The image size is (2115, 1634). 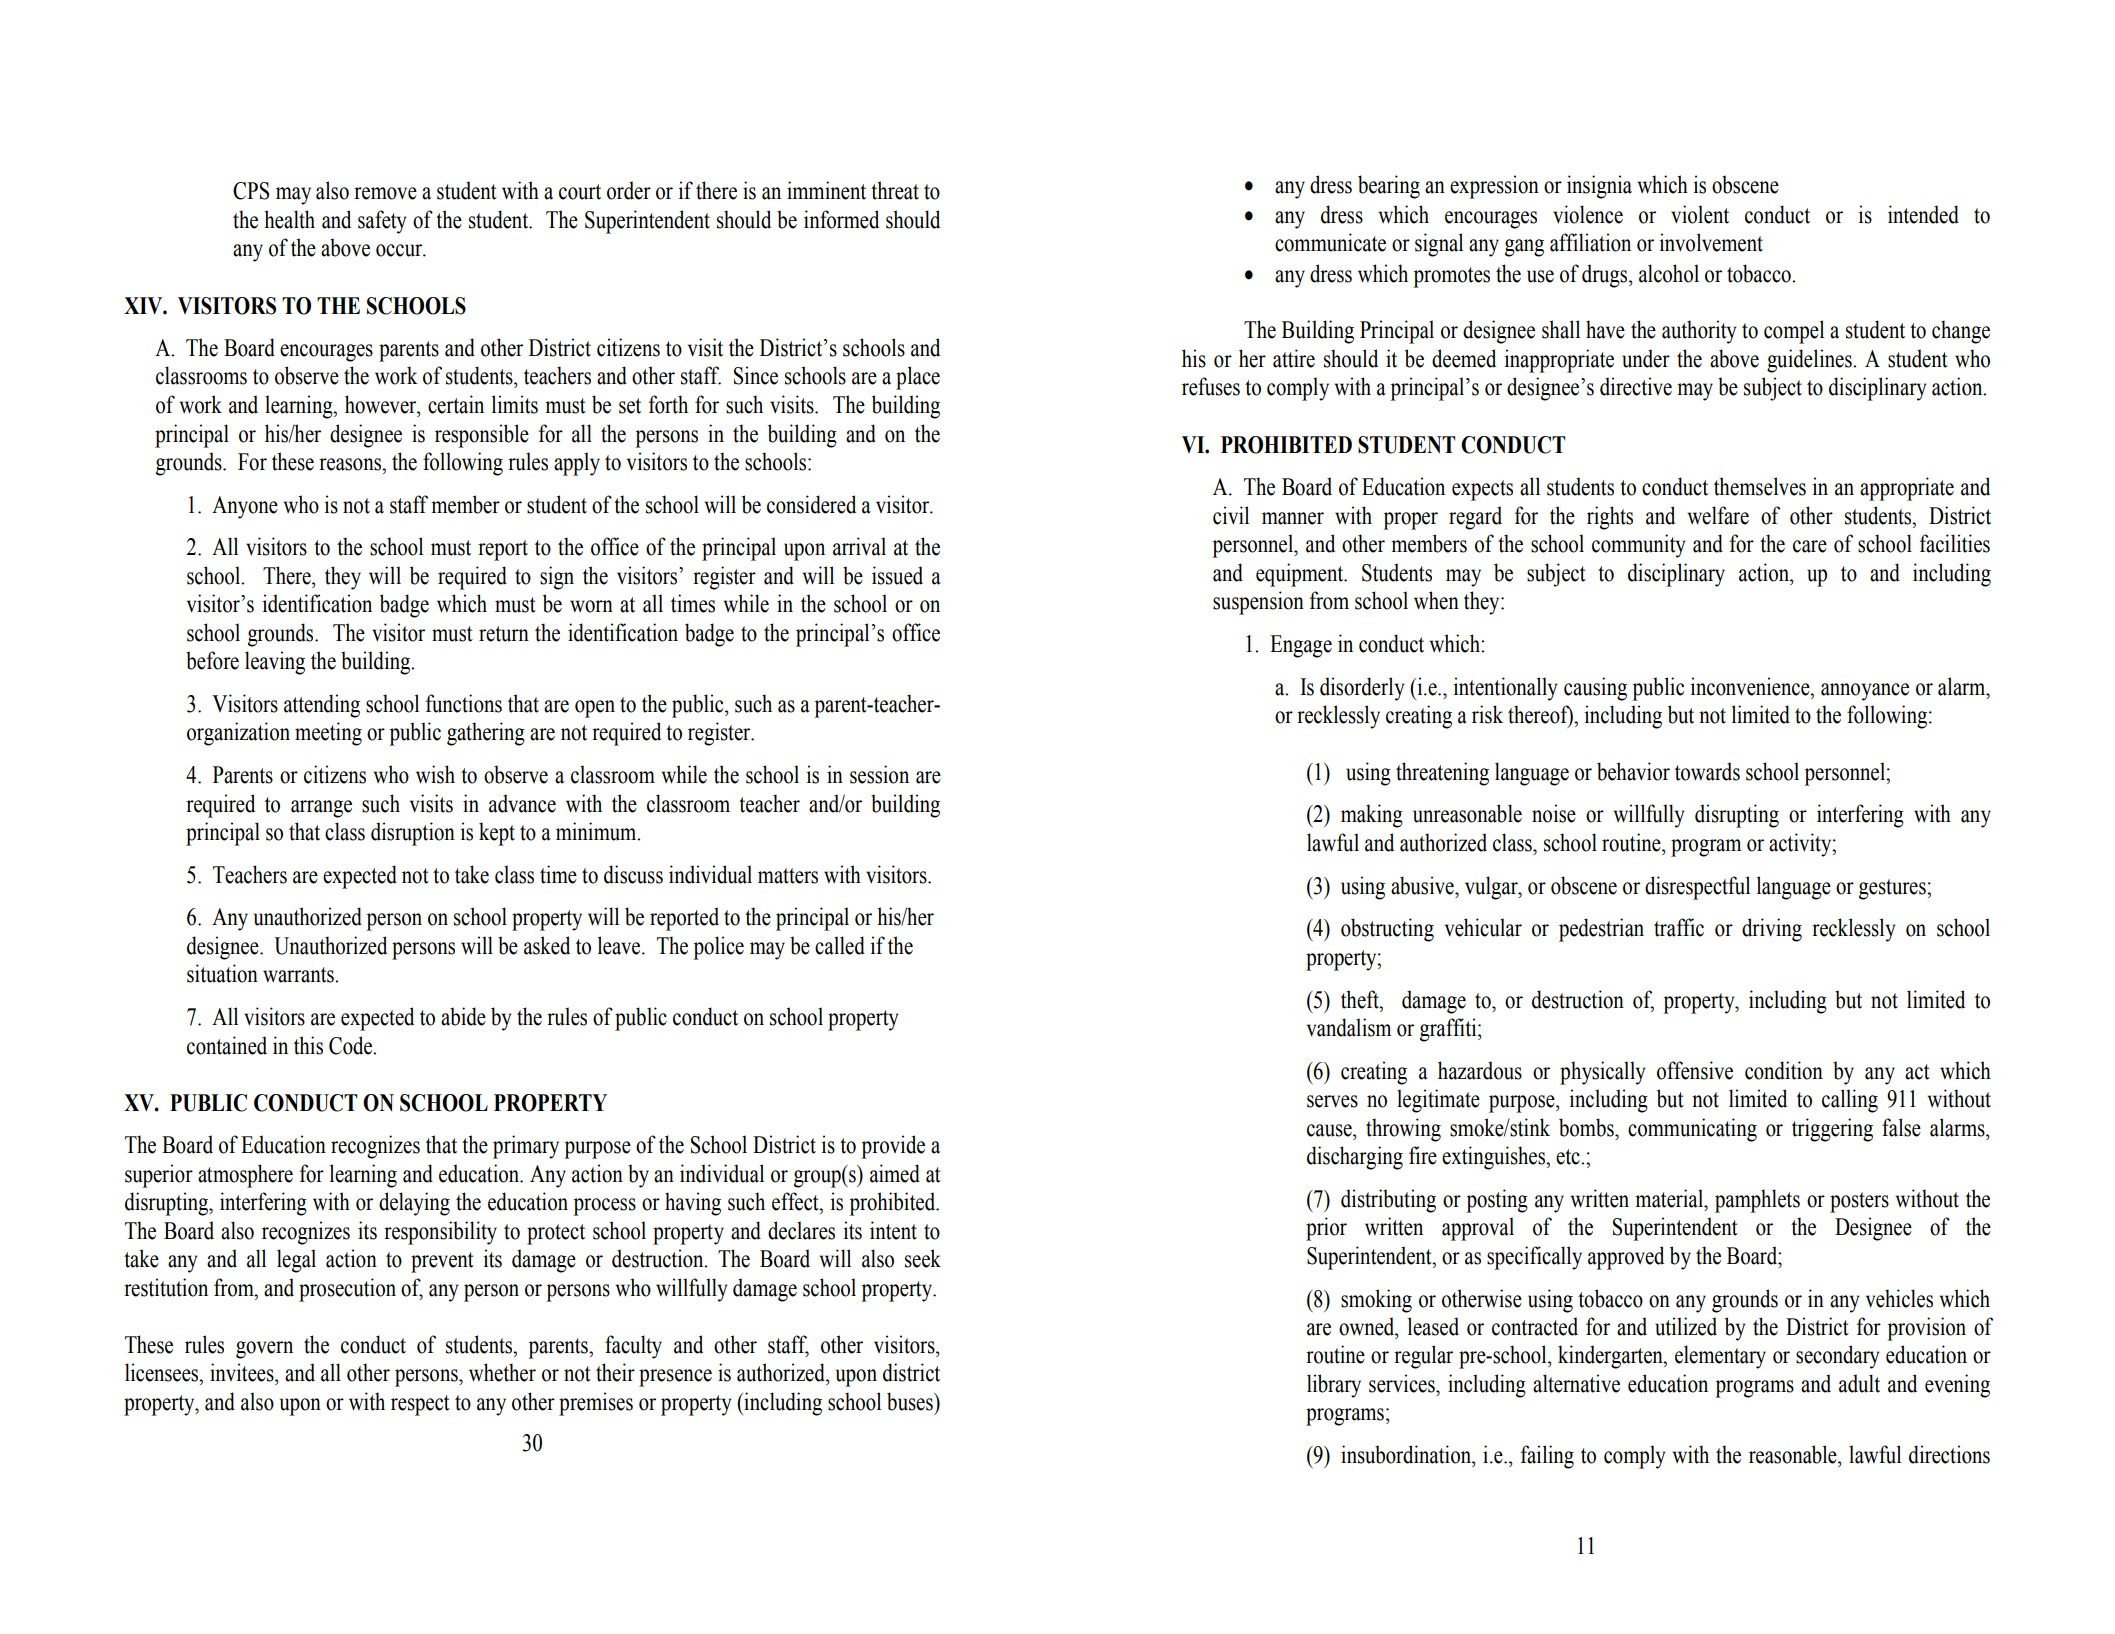 I want to click on session, so click(x=879, y=774).
